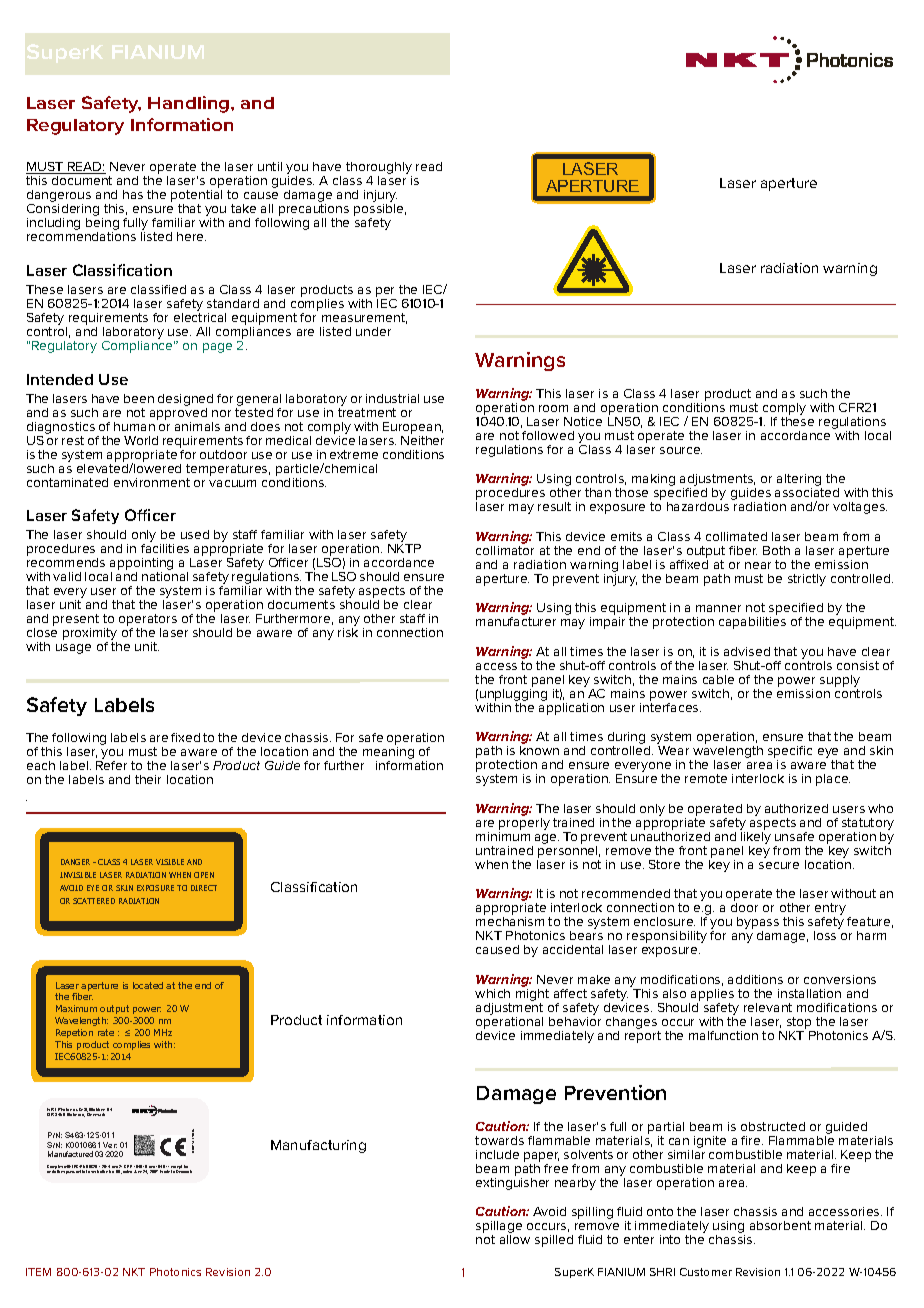 This image has width=924, height=1308. I want to click on thoroughly, so click(379, 169).
